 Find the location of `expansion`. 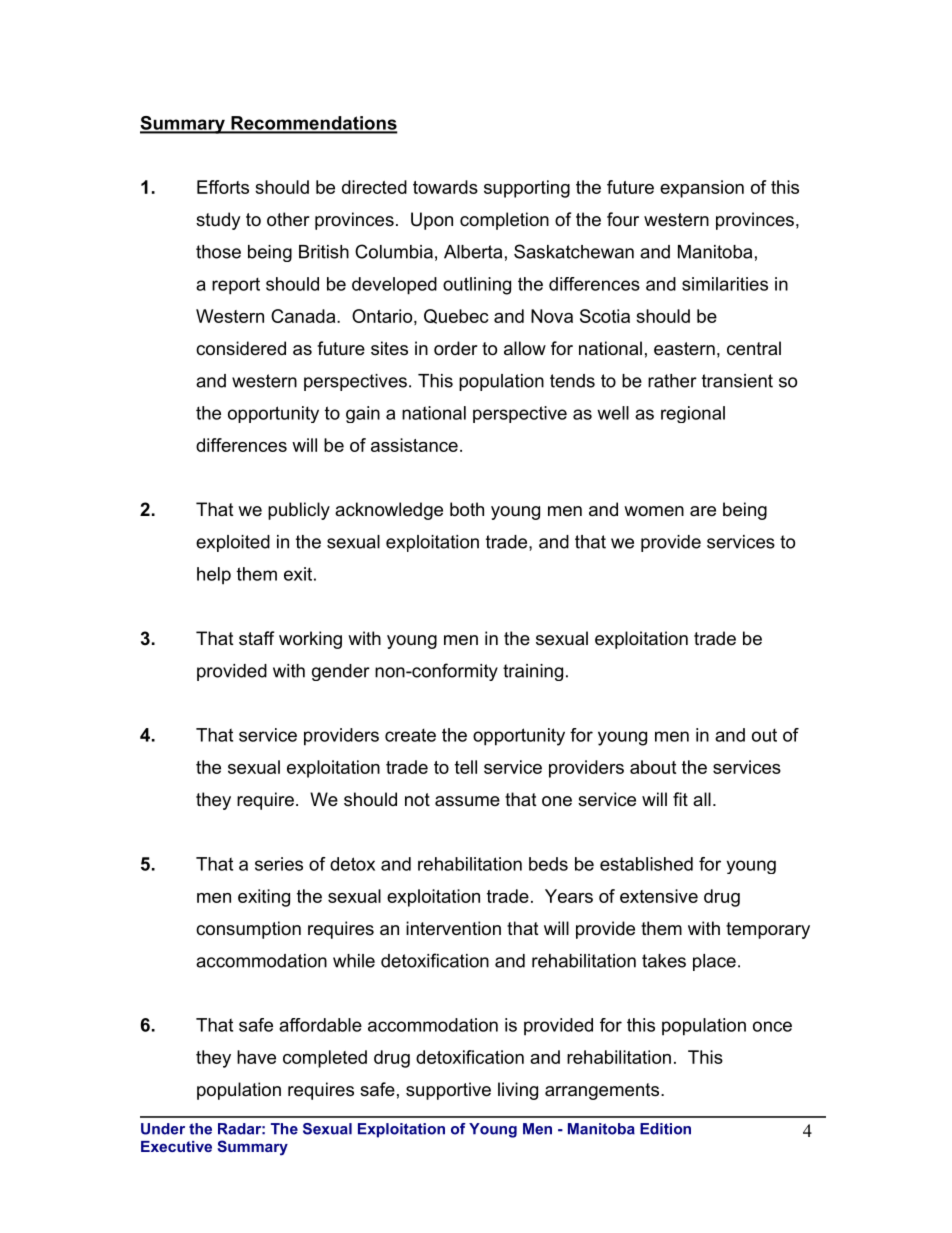

expansion is located at coordinates (702, 189).
